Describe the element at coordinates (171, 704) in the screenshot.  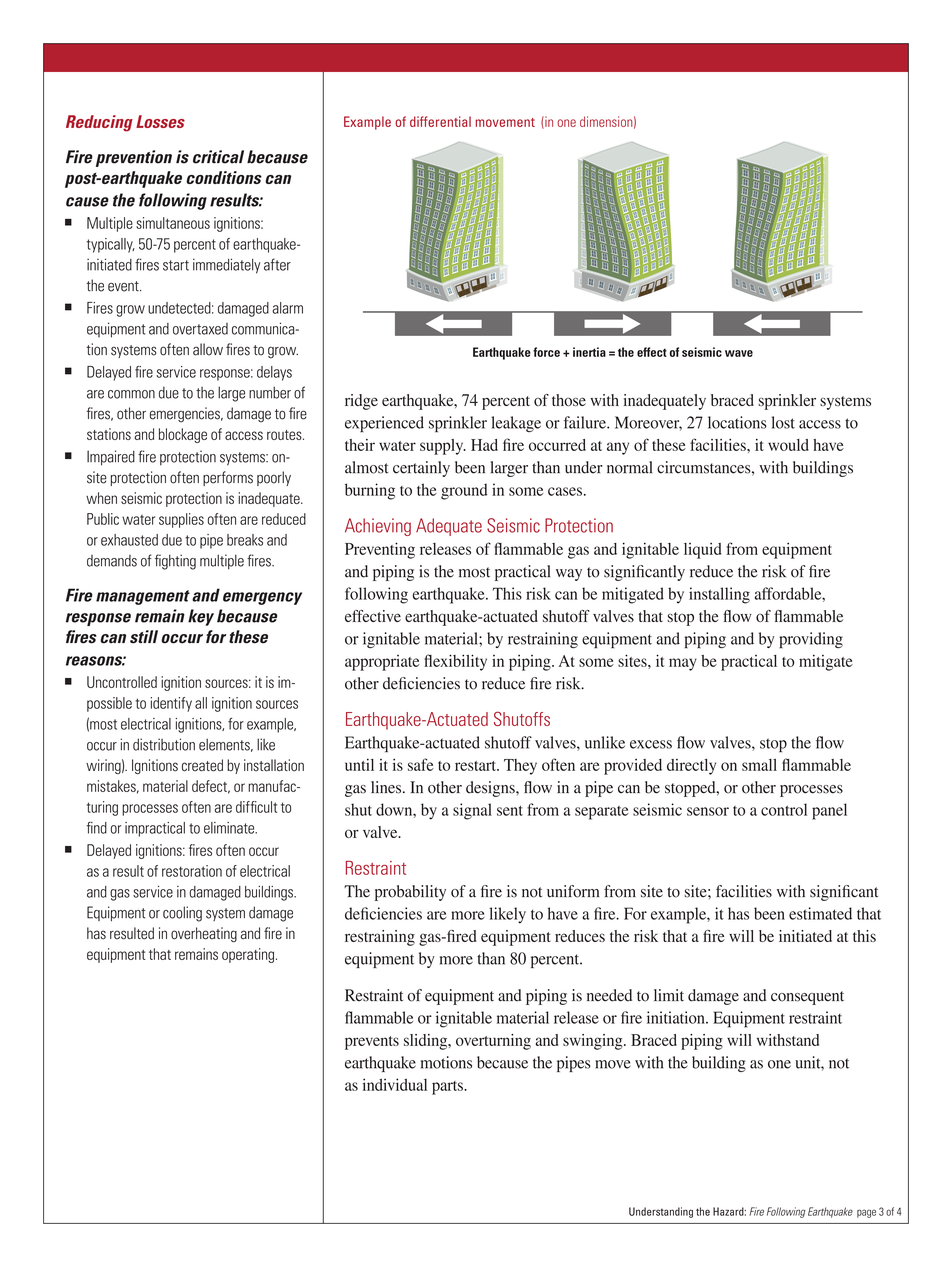
I see `identify` at that location.
